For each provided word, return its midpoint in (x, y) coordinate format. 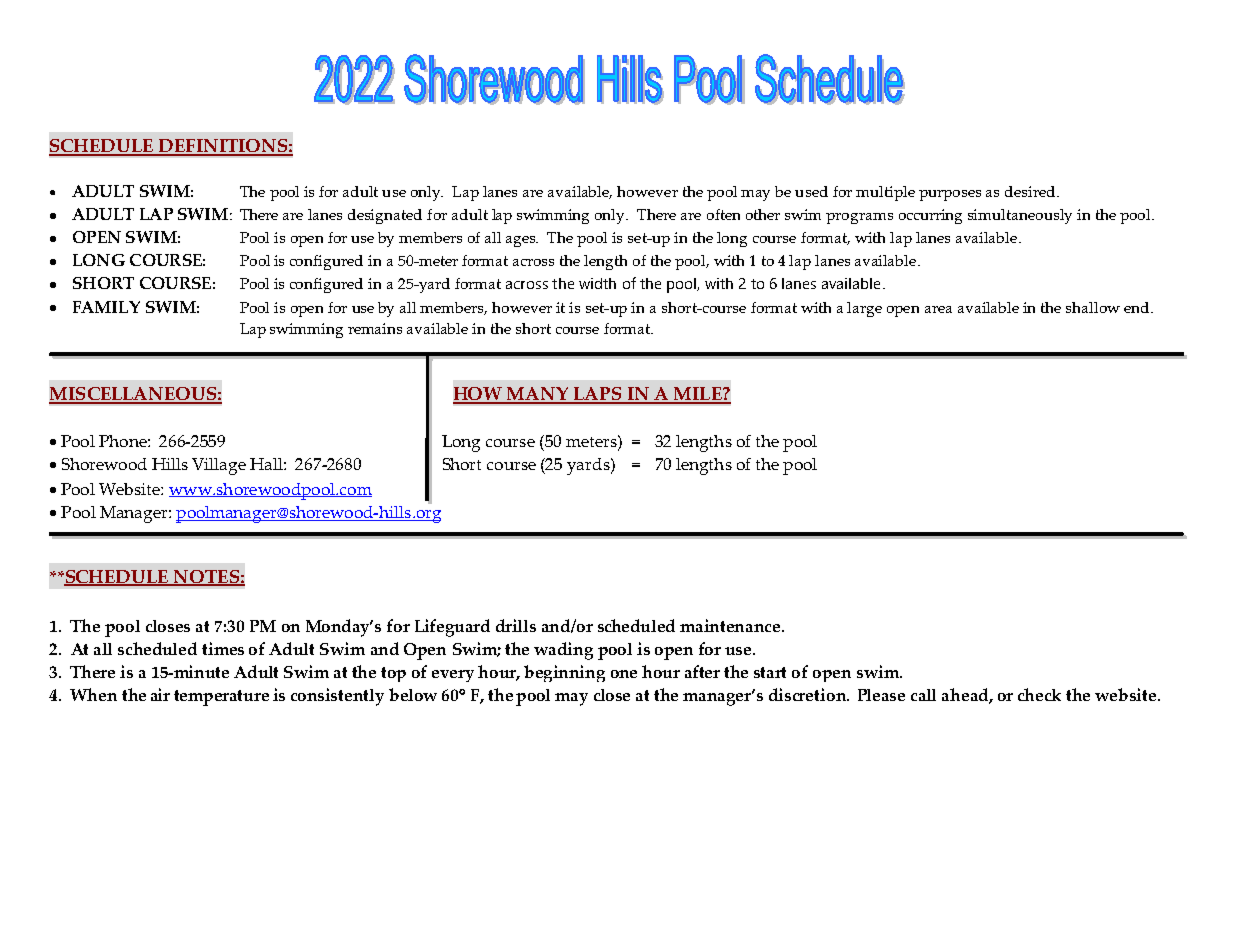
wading (563, 651)
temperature (221, 698)
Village (219, 466)
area (938, 309)
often (723, 214)
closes (168, 626)
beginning (564, 673)
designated (385, 216)
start (770, 672)
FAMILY (106, 307)
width (597, 283)
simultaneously (1020, 216)
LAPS (597, 395)
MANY (538, 395)
